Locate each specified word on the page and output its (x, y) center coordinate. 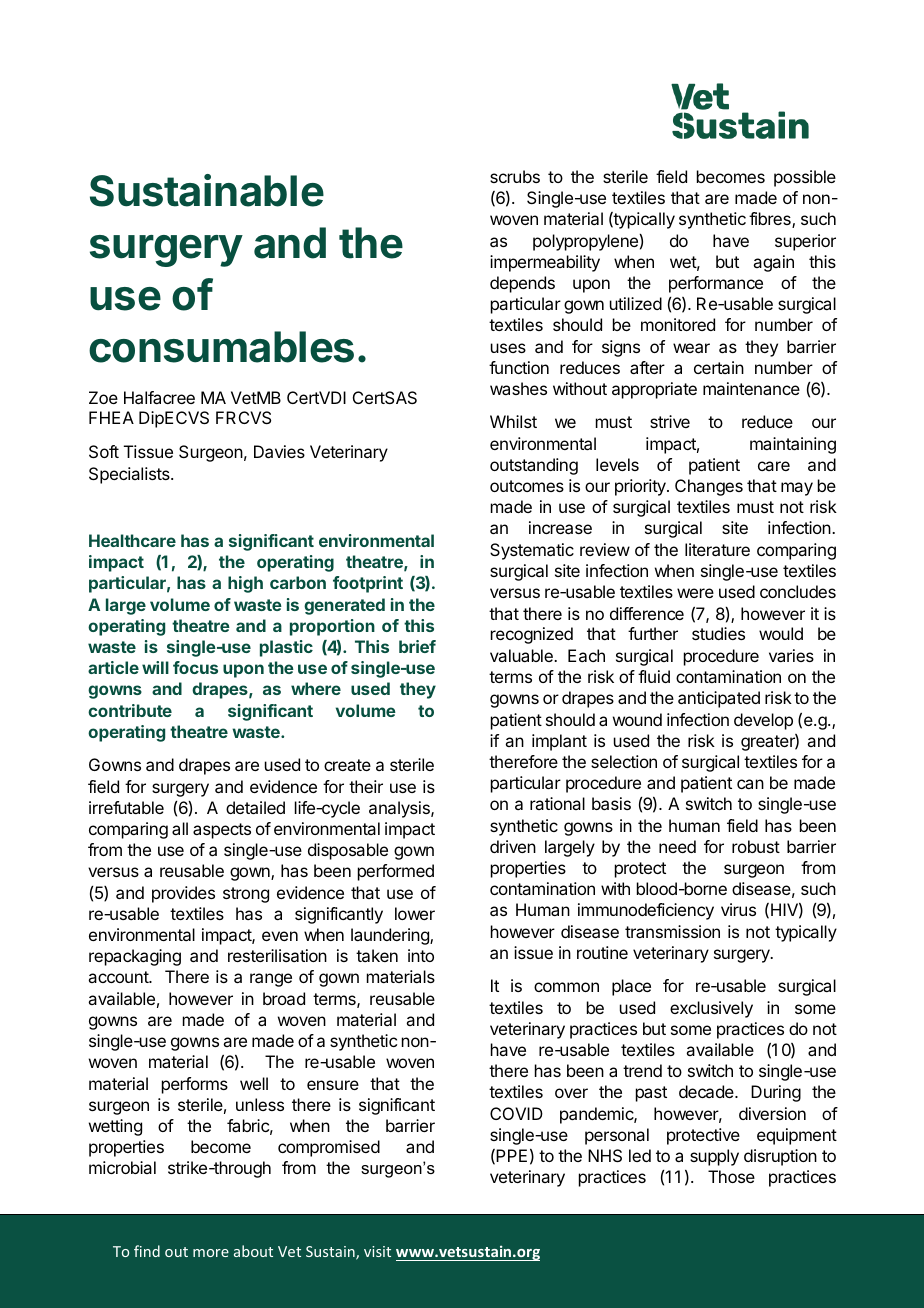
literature (717, 549)
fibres (771, 220)
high (245, 584)
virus (738, 909)
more (211, 1253)
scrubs (515, 176)
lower (415, 913)
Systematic (532, 551)
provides (183, 894)
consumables (221, 347)
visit (377, 1251)
